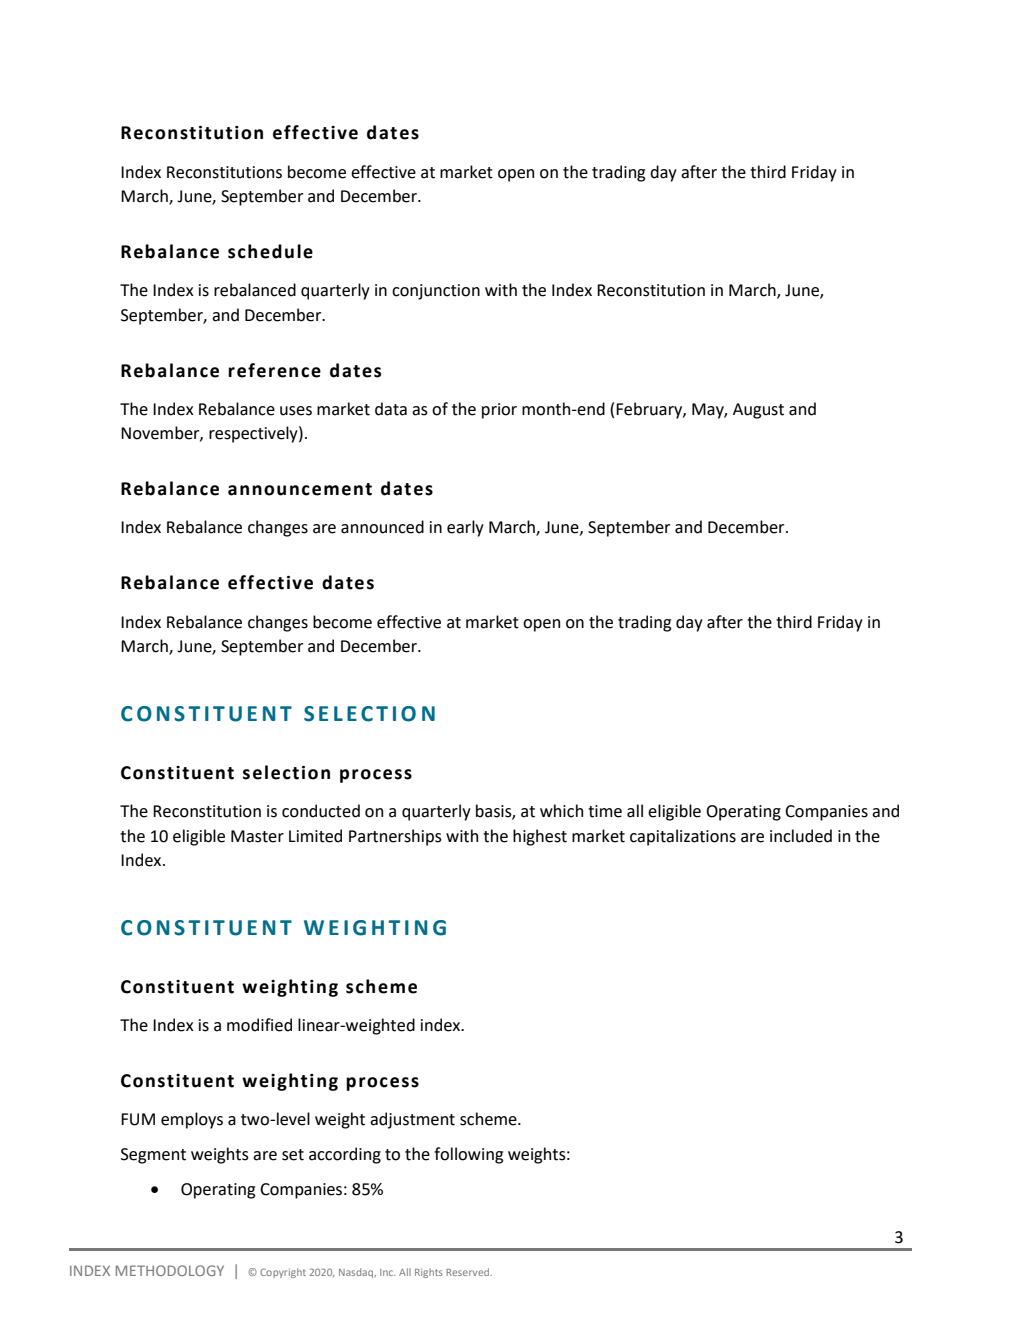 Image resolution: width=1024 pixels, height=1326 pixels. What do you see at coordinates (436, 292) in the page?
I see `conjunction` at bounding box center [436, 292].
